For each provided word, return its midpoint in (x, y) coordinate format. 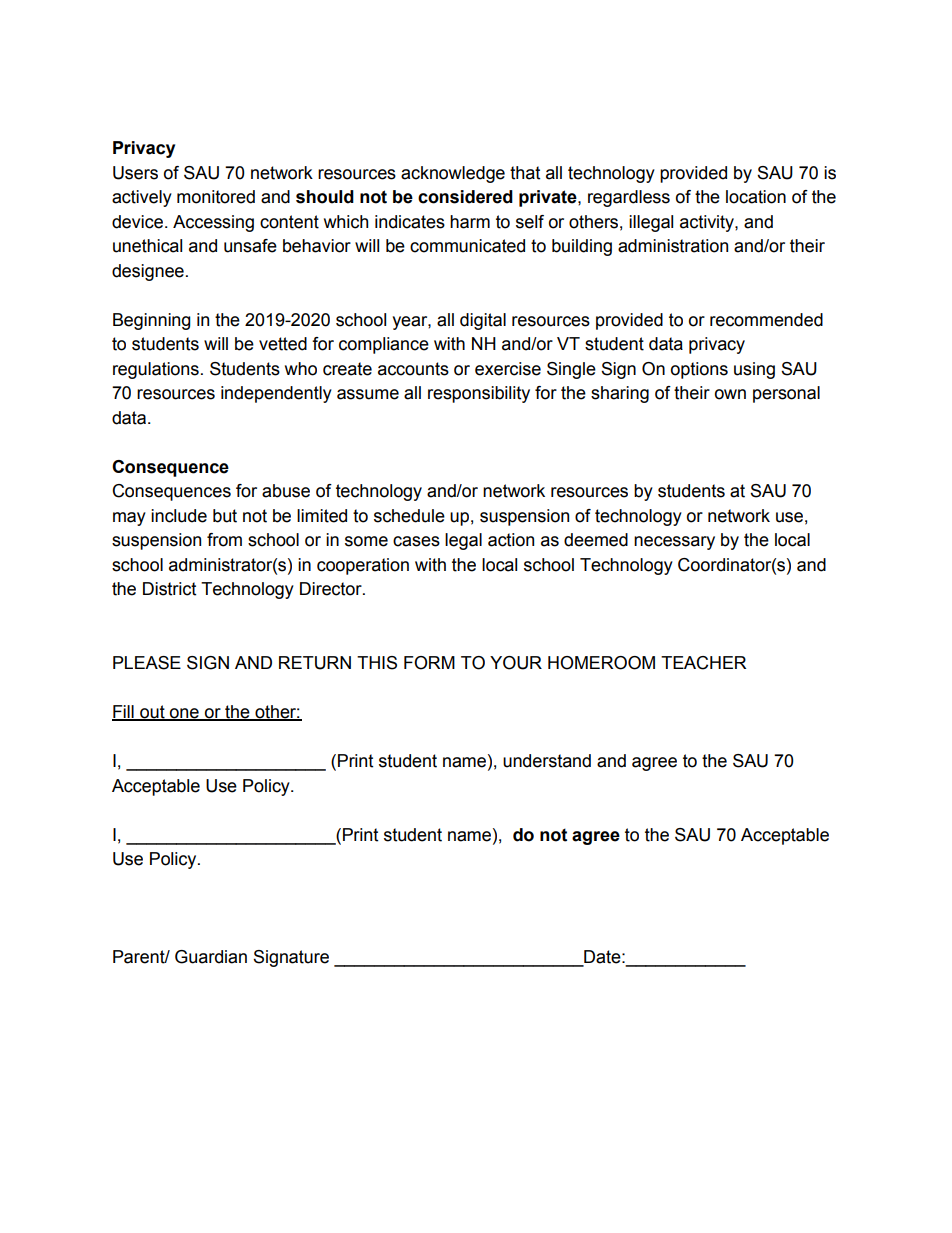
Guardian (211, 957)
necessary (674, 543)
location (756, 197)
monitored (216, 197)
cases (416, 541)
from (224, 540)
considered (465, 197)
